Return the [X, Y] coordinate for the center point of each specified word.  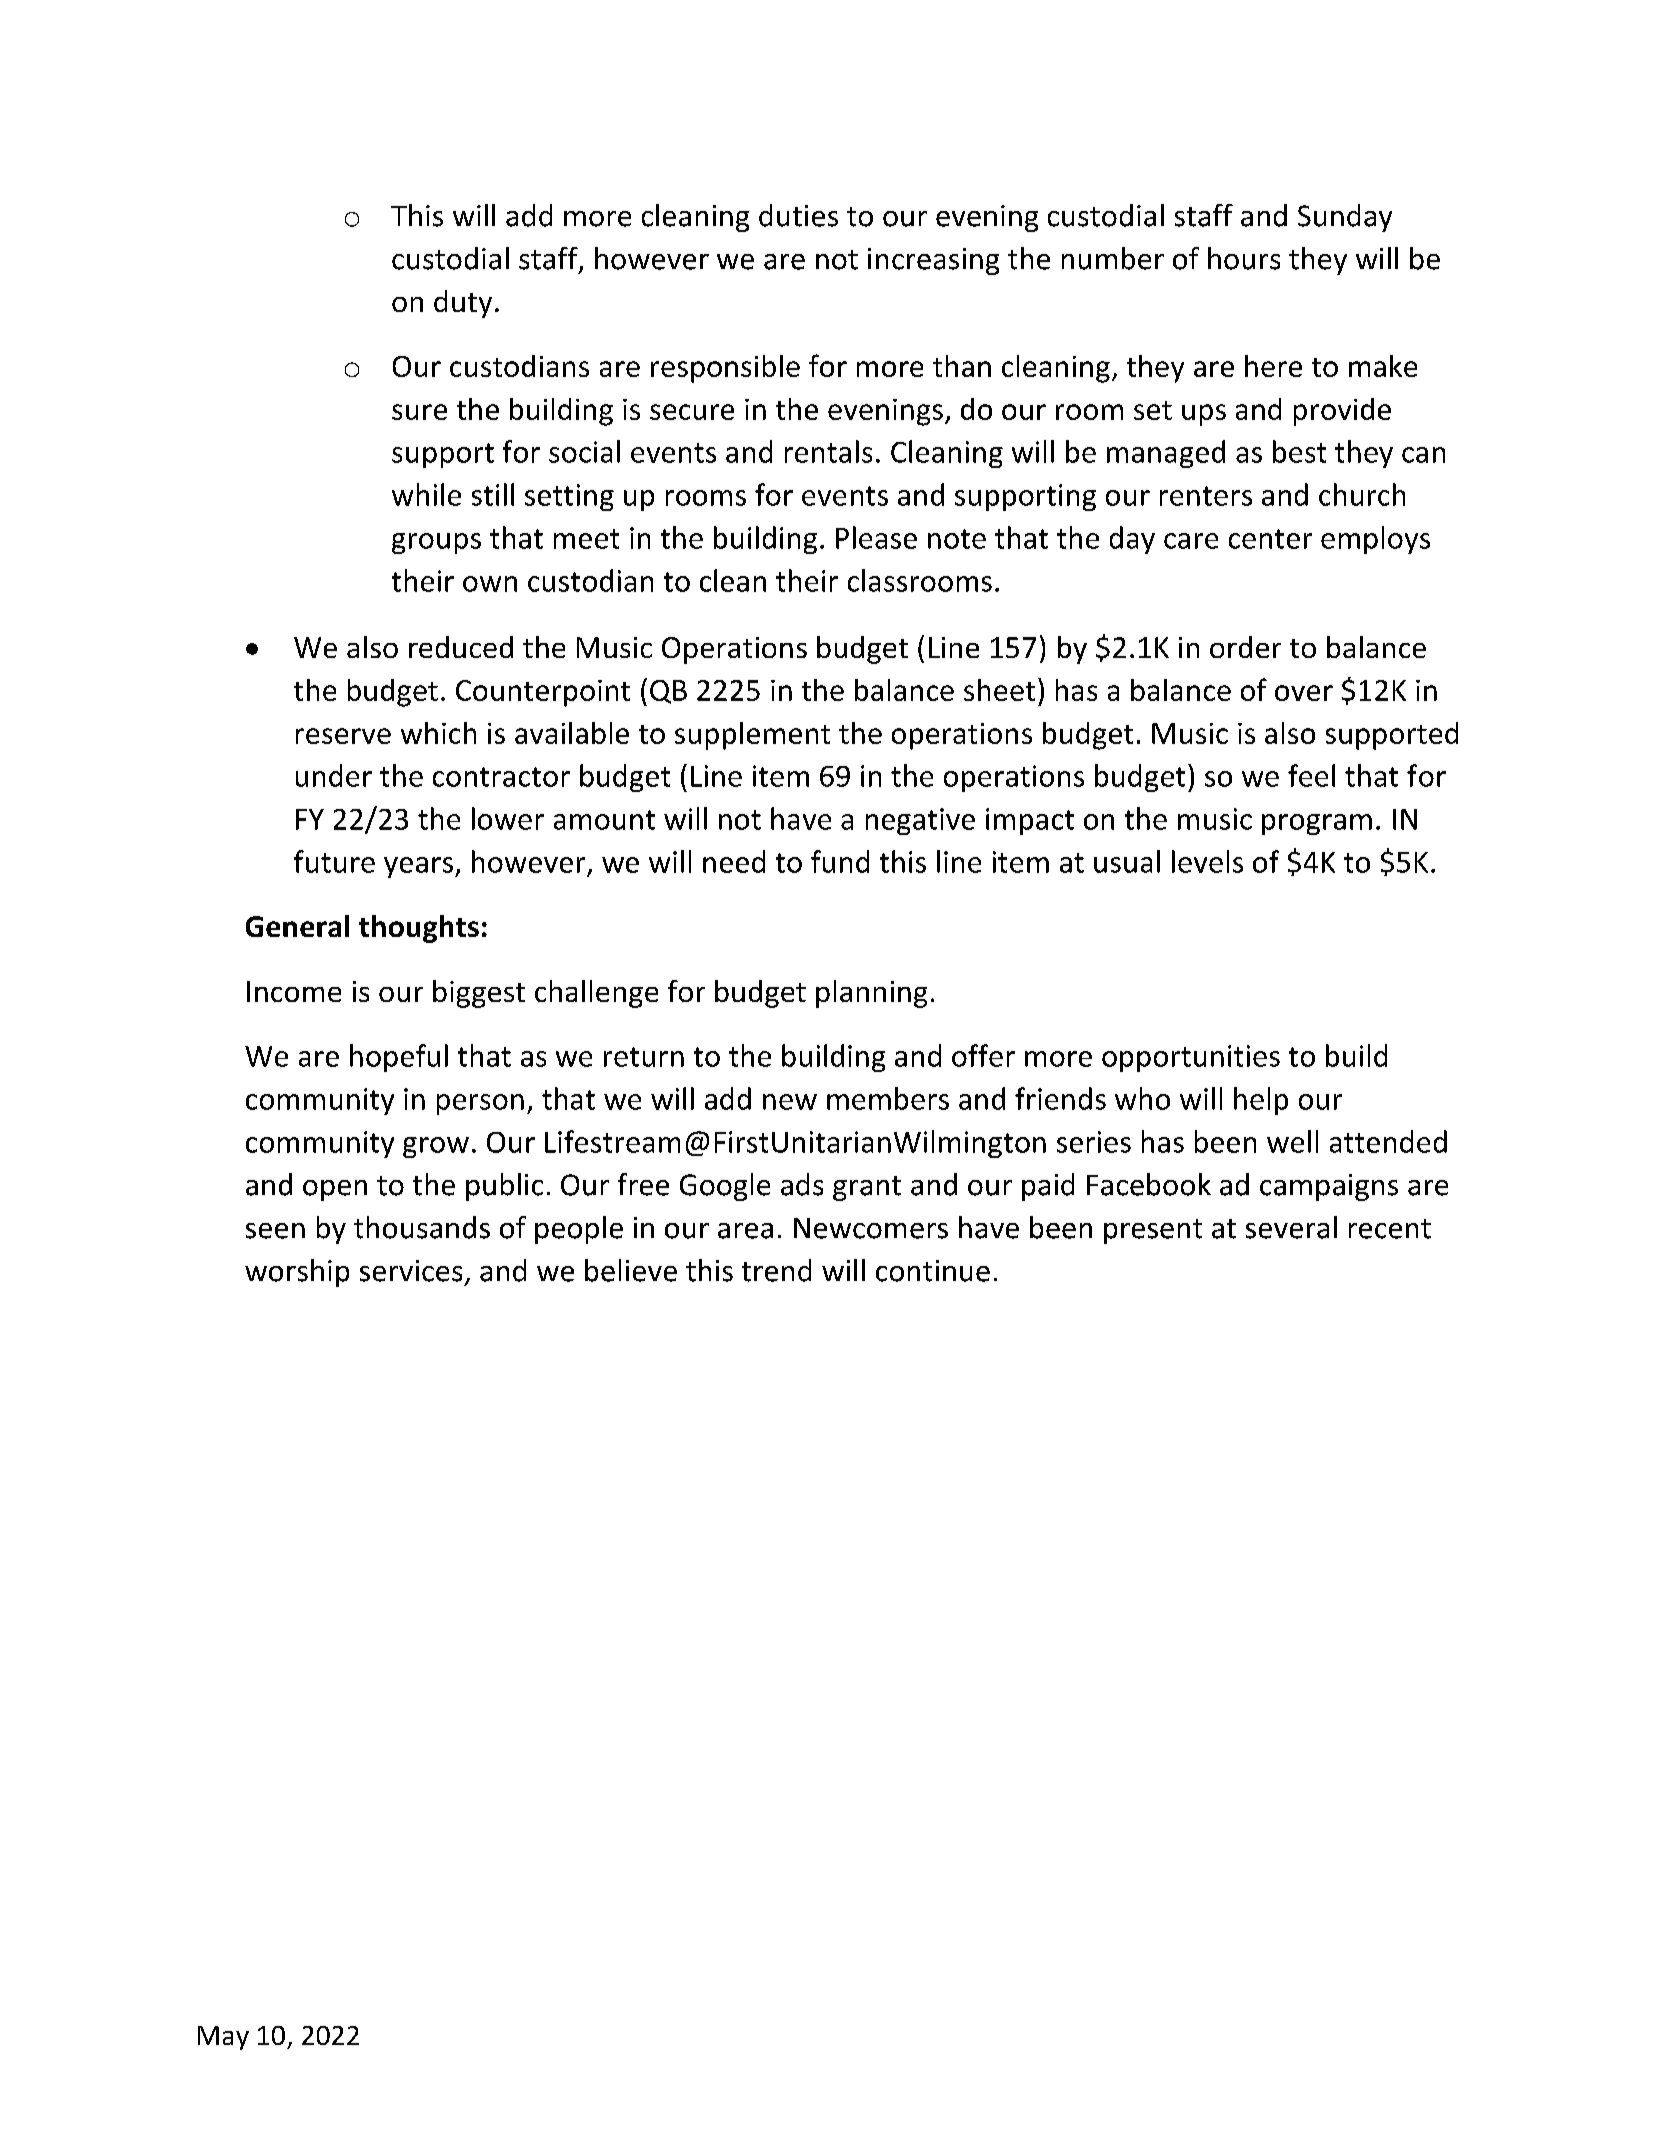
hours [1244, 258]
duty [463, 304]
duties [798, 215]
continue [933, 1271]
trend [776, 1270]
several [1291, 1227]
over [1304, 693]
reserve [343, 736]
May [223, 2038]
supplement [752, 736]
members [888, 1098]
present [1153, 1231]
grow [436, 1147]
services [411, 1271]
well [1292, 1141]
